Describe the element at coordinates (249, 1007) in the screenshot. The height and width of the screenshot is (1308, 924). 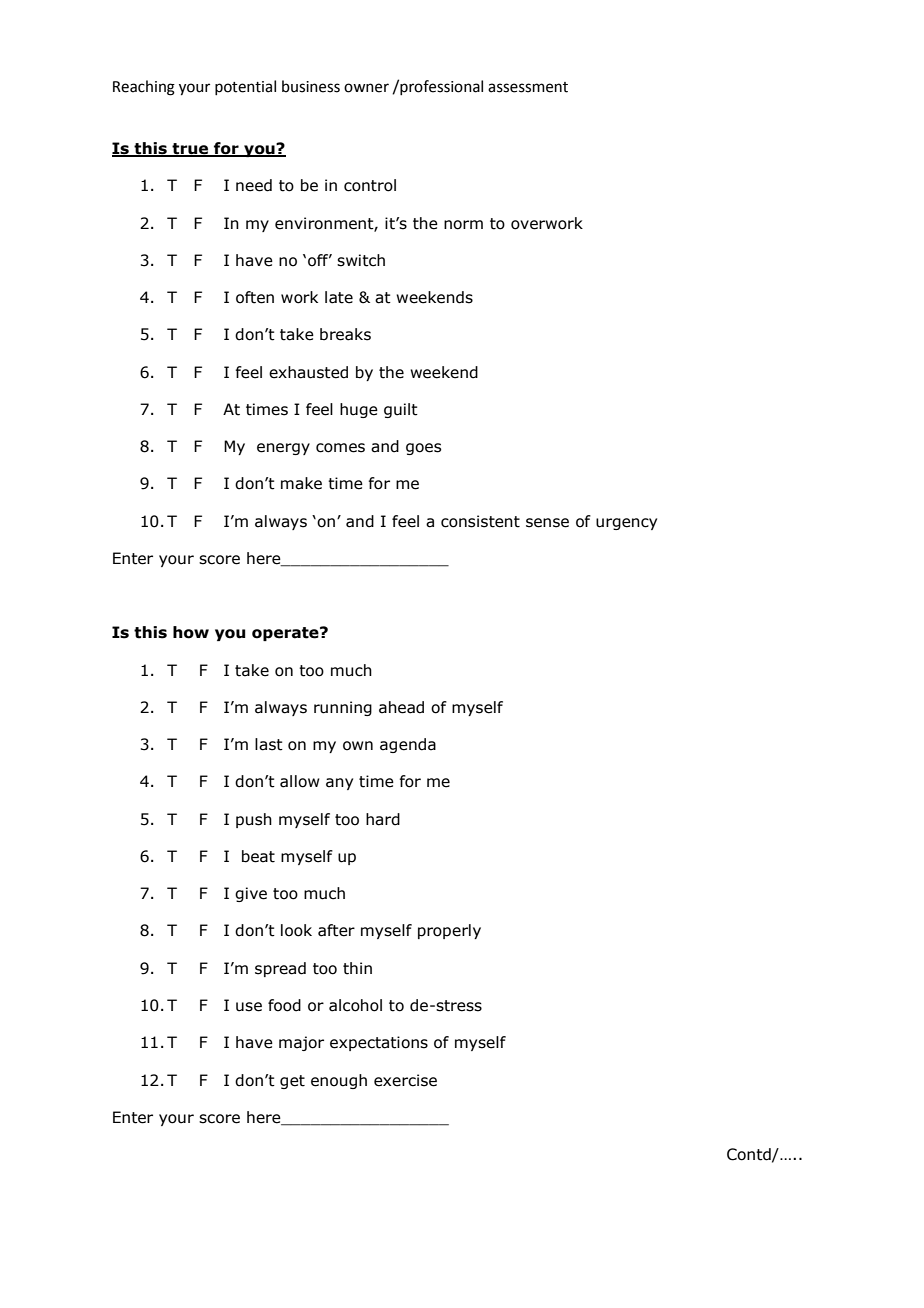
I see `use` at that location.
